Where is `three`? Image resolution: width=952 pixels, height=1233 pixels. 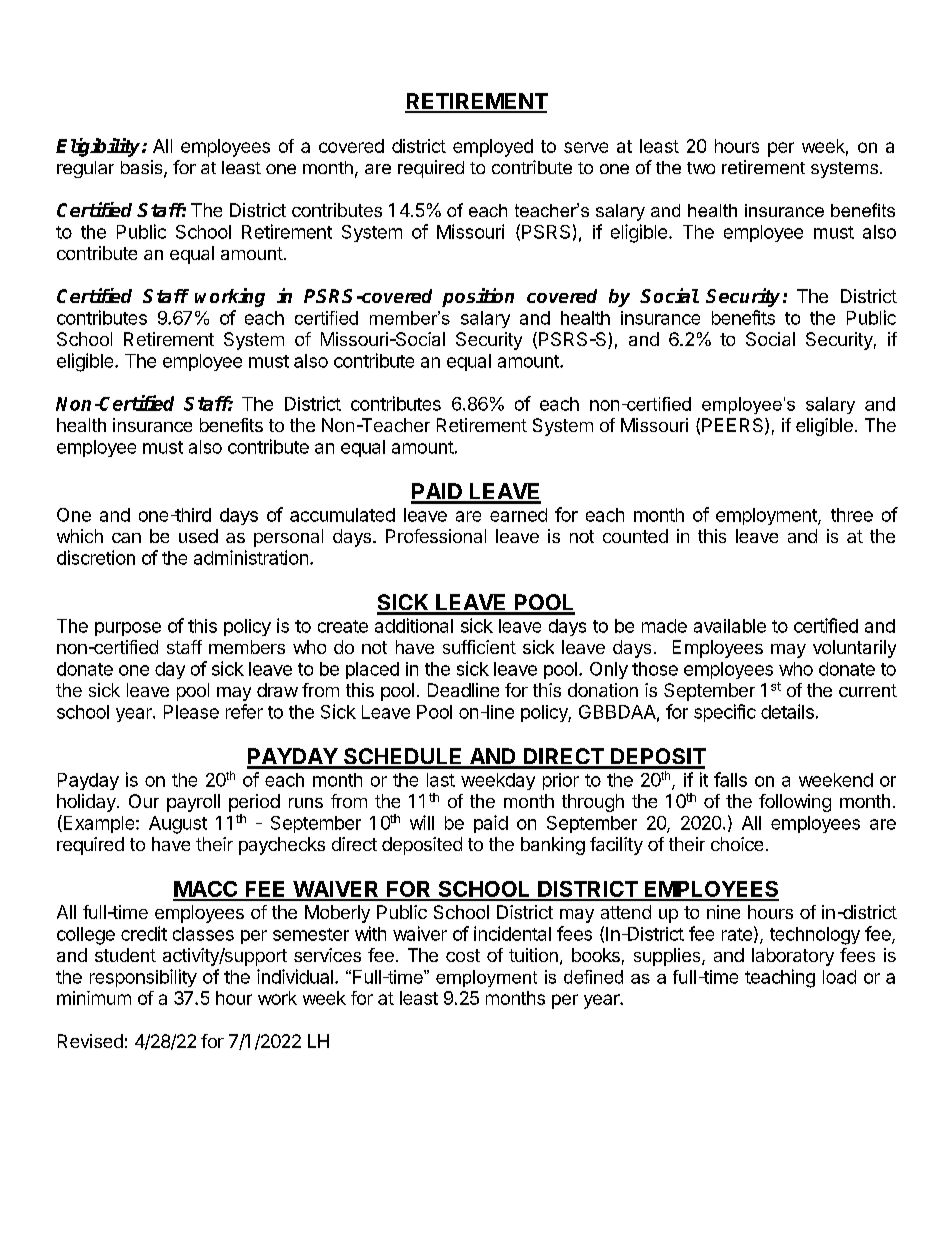
three is located at coordinates (852, 515).
